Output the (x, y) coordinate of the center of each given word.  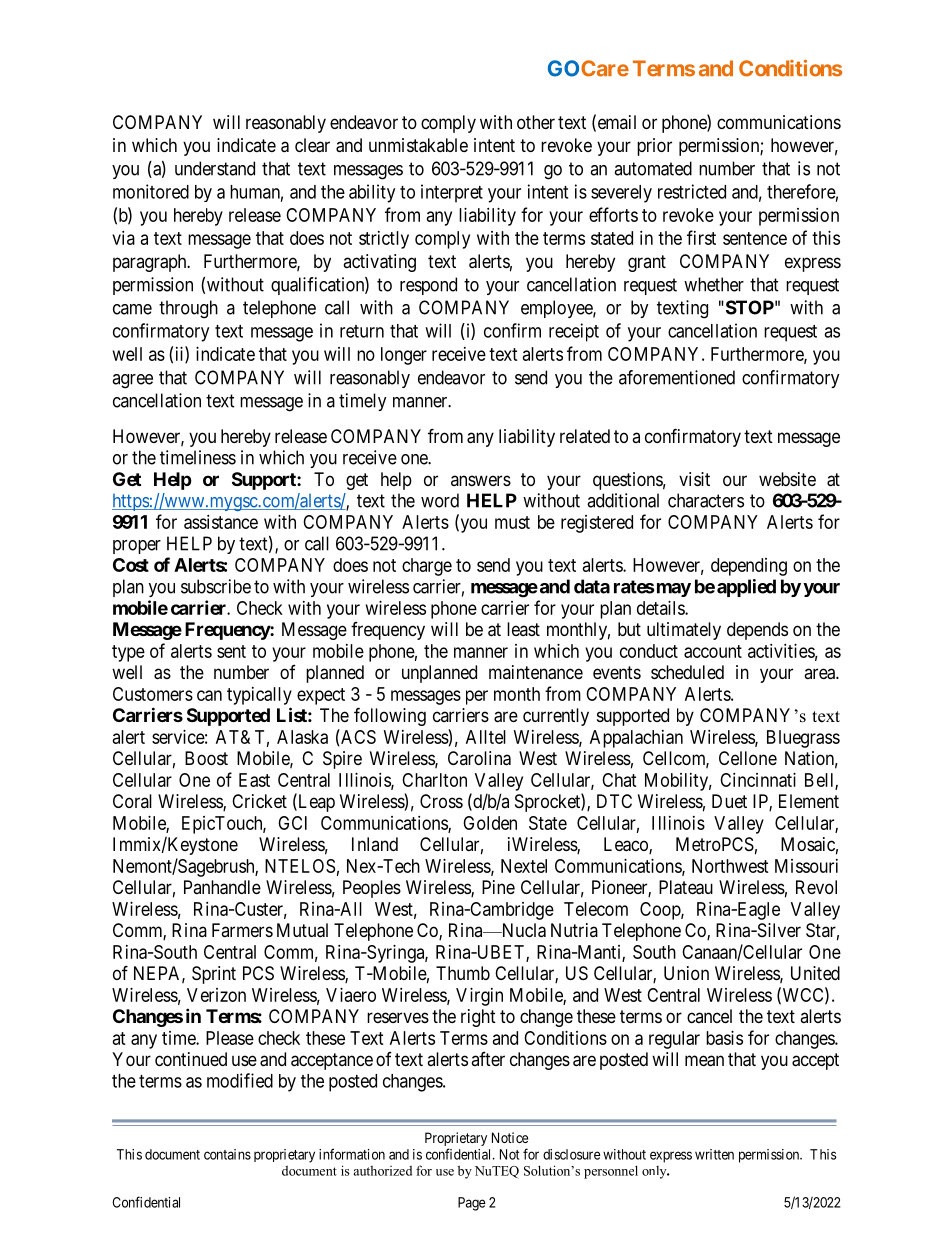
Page (472, 1204)
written (714, 1154)
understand (215, 168)
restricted (692, 191)
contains (227, 1154)
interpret (452, 193)
